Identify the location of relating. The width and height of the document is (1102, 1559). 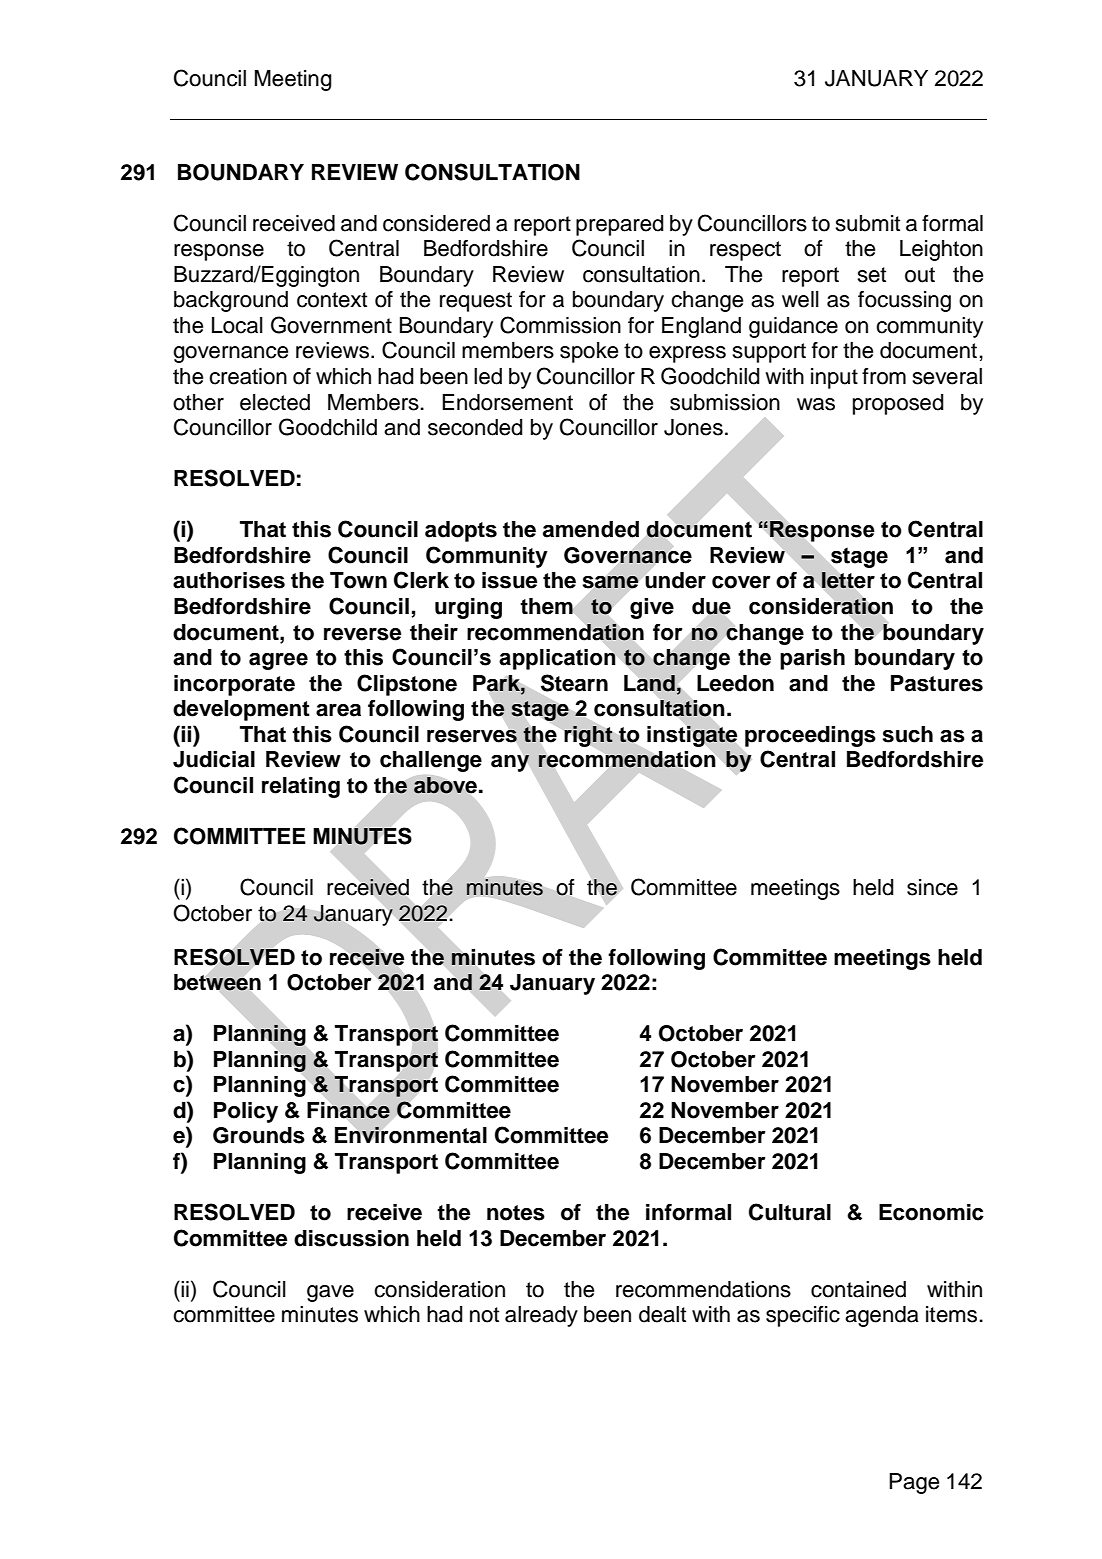
(301, 787).
